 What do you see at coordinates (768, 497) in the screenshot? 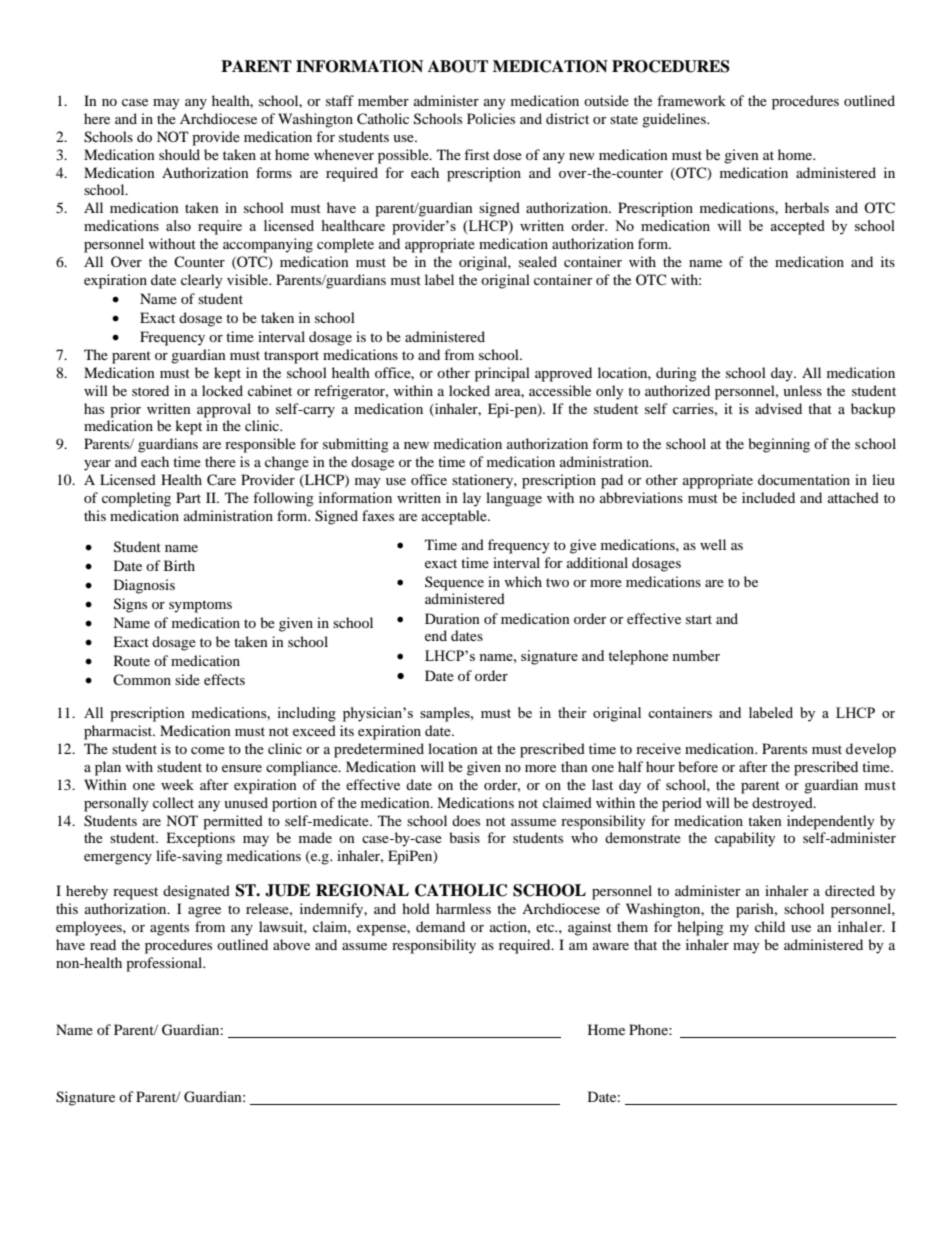
I see `included` at bounding box center [768, 497].
